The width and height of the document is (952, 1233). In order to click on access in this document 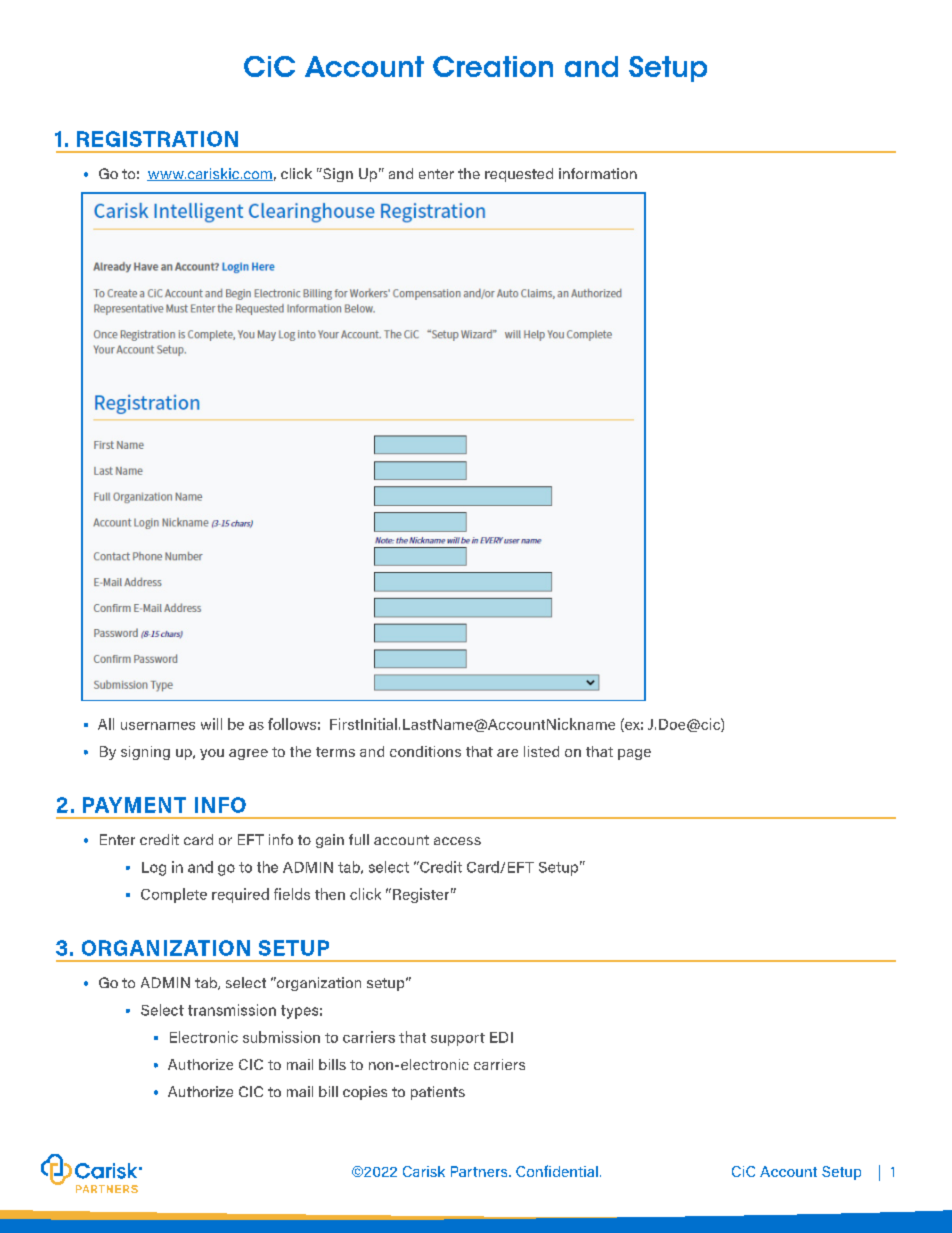, I will do `click(457, 841)`.
